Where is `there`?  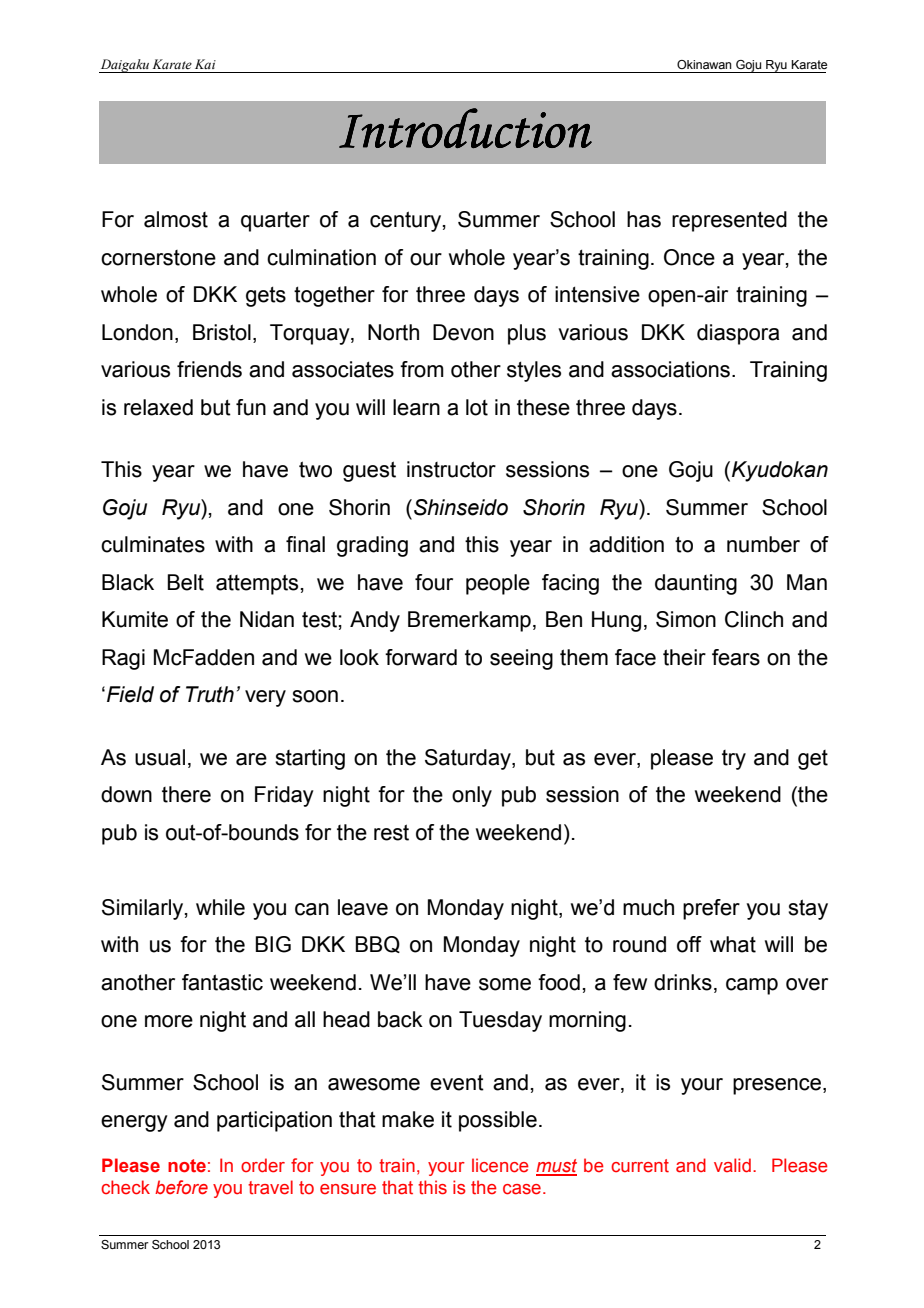 there is located at coordinates (186, 794).
